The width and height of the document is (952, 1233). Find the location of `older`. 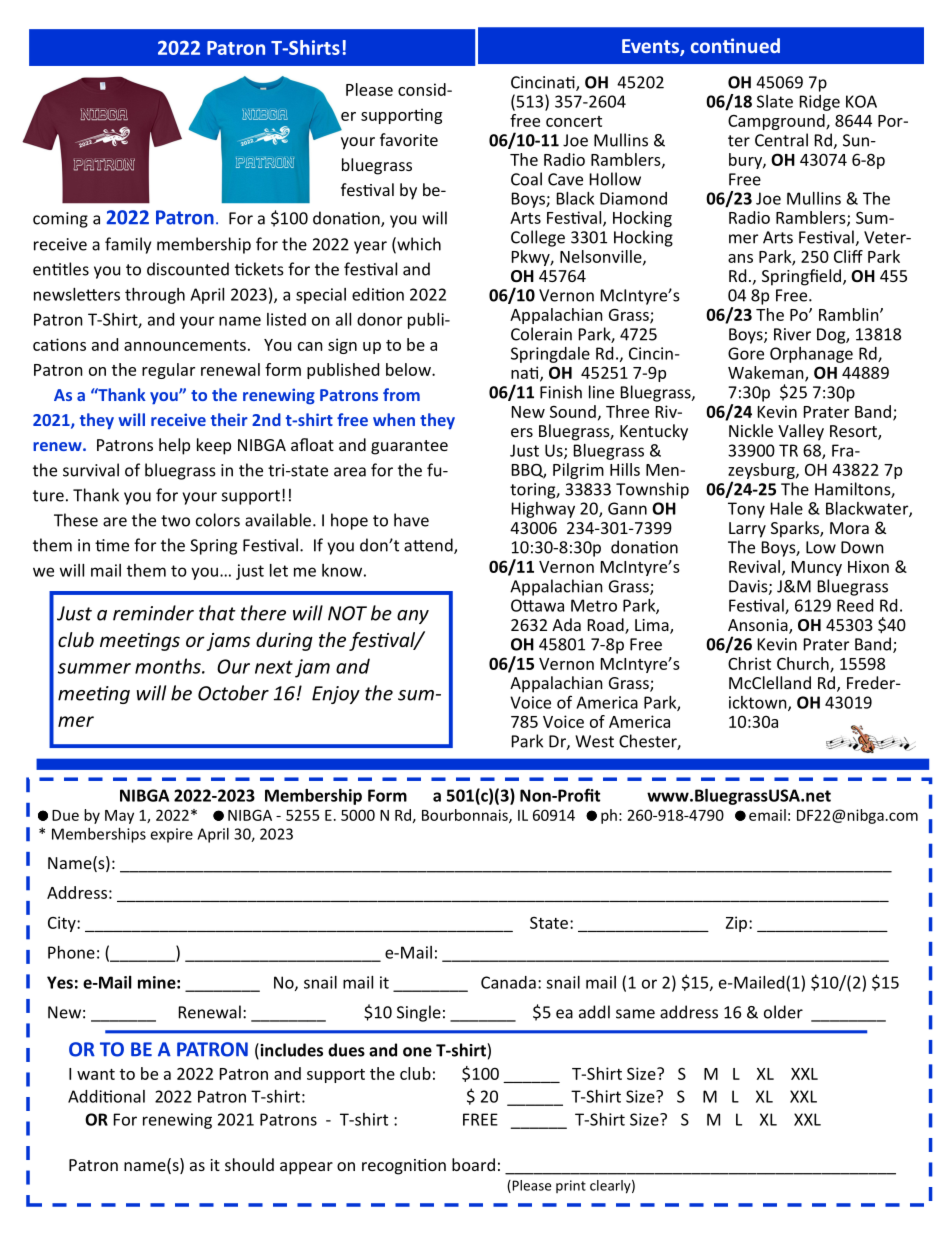

older is located at coordinates (783, 1012).
